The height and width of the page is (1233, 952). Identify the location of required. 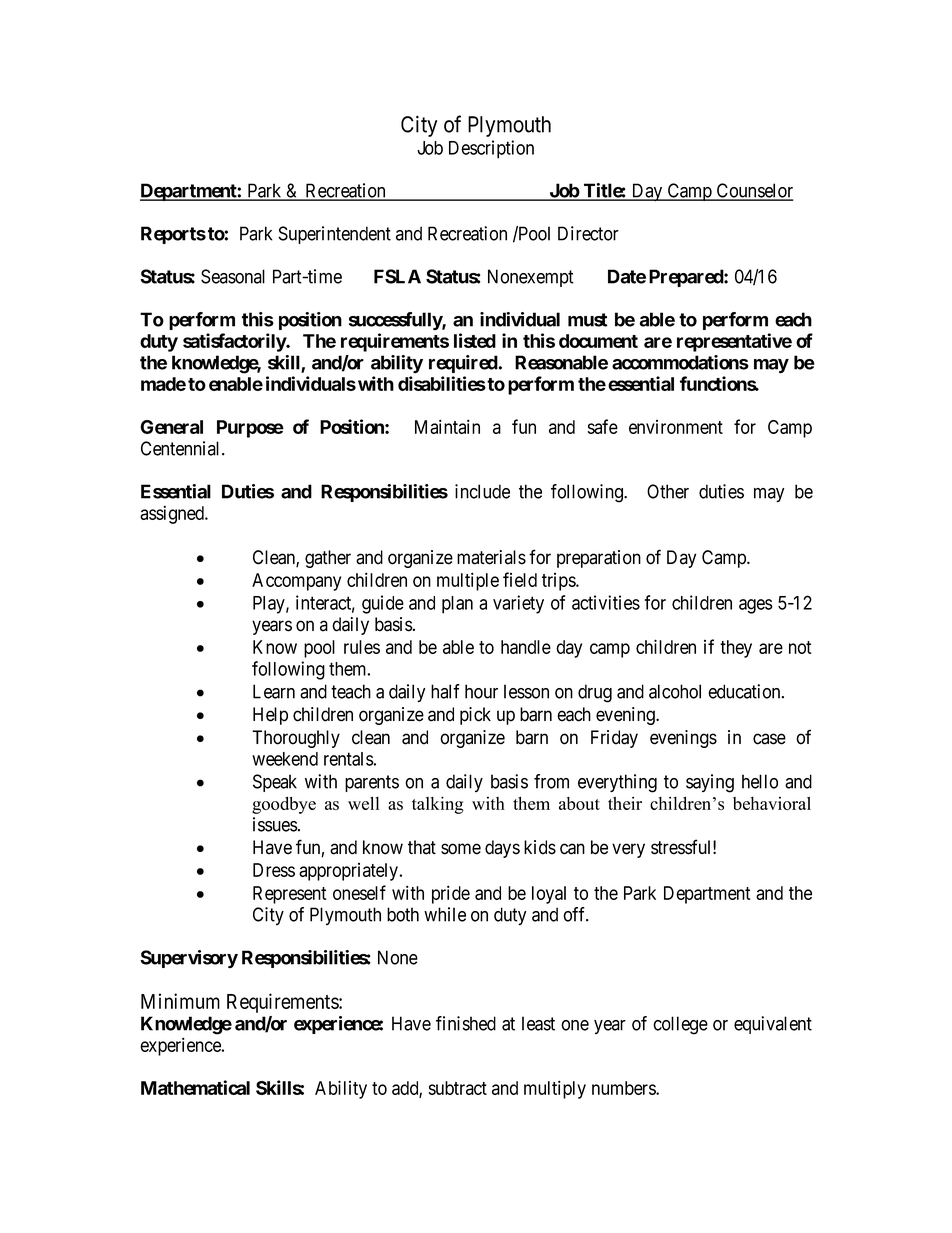
(463, 364).
